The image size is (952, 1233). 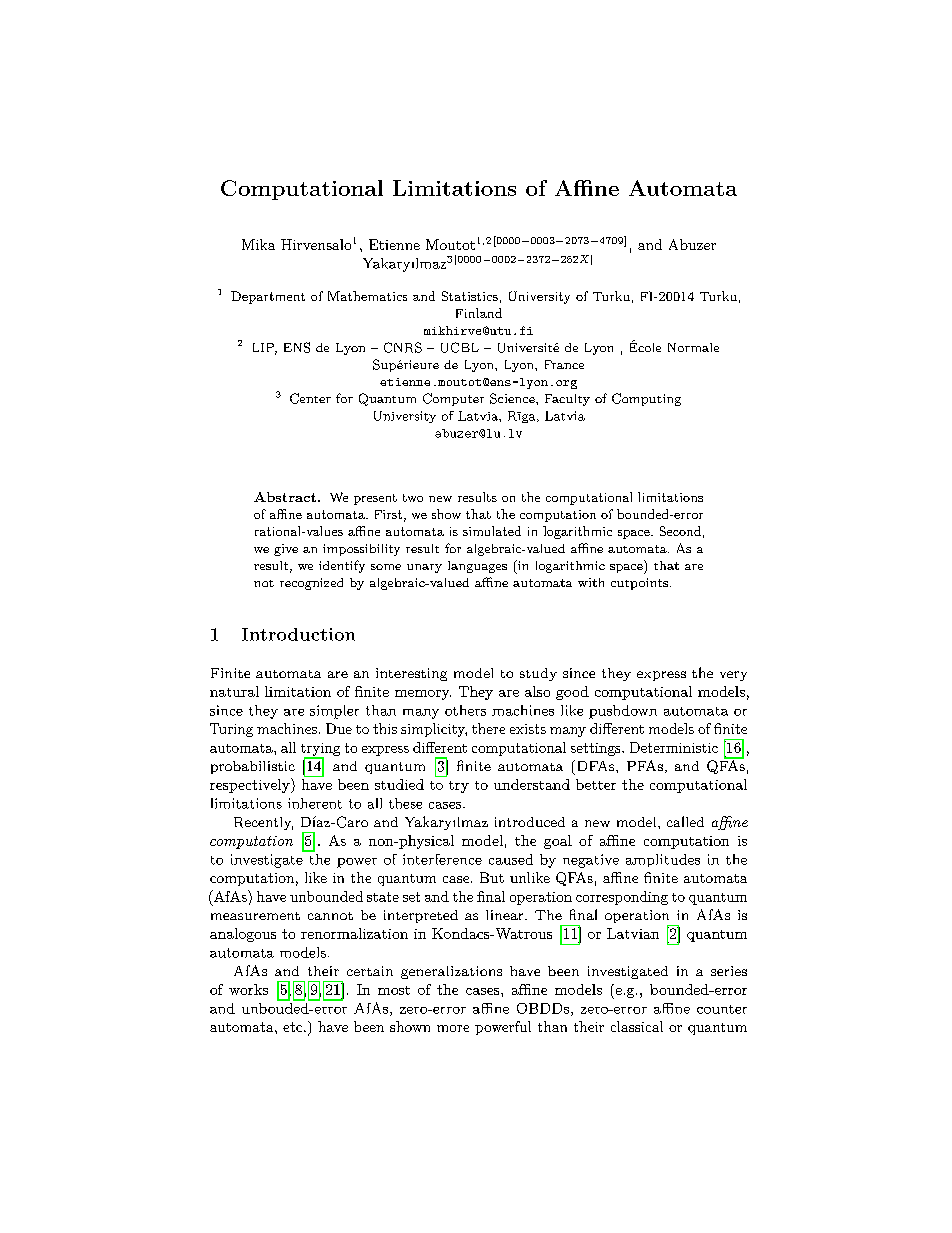 What do you see at coordinates (538, 674) in the screenshot?
I see `study` at bounding box center [538, 674].
